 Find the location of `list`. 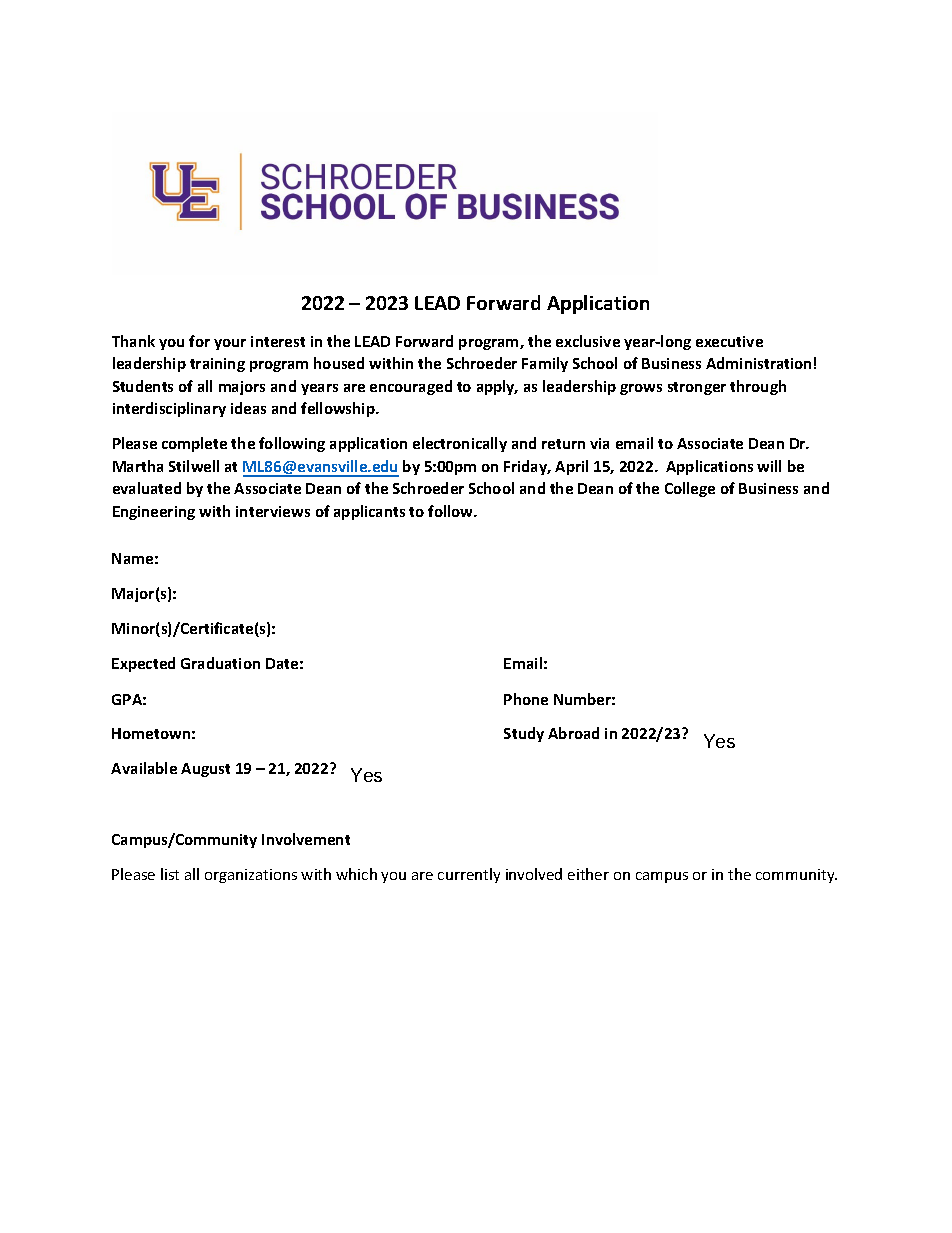

list is located at coordinates (170, 874).
